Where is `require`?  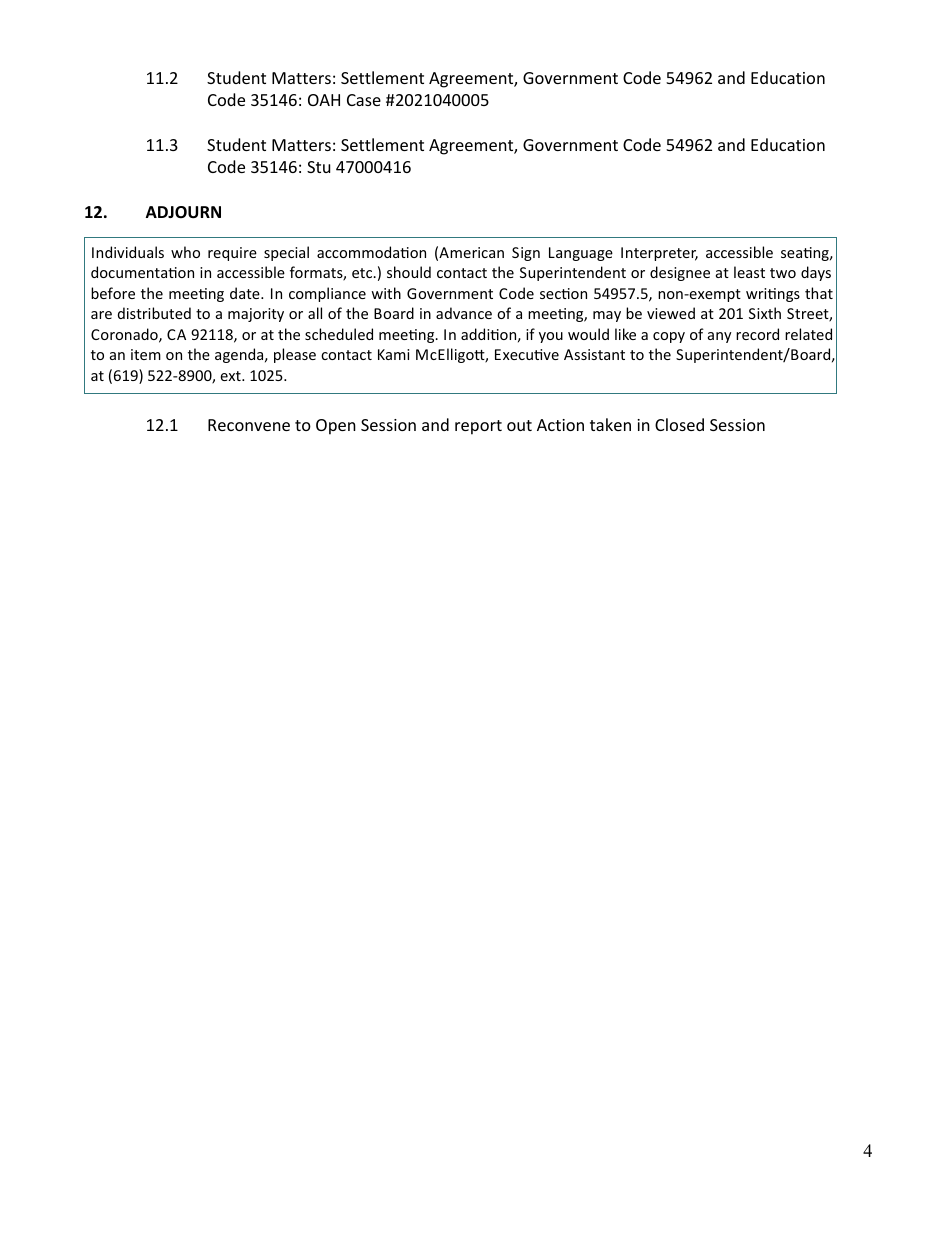
require is located at coordinates (232, 254).
